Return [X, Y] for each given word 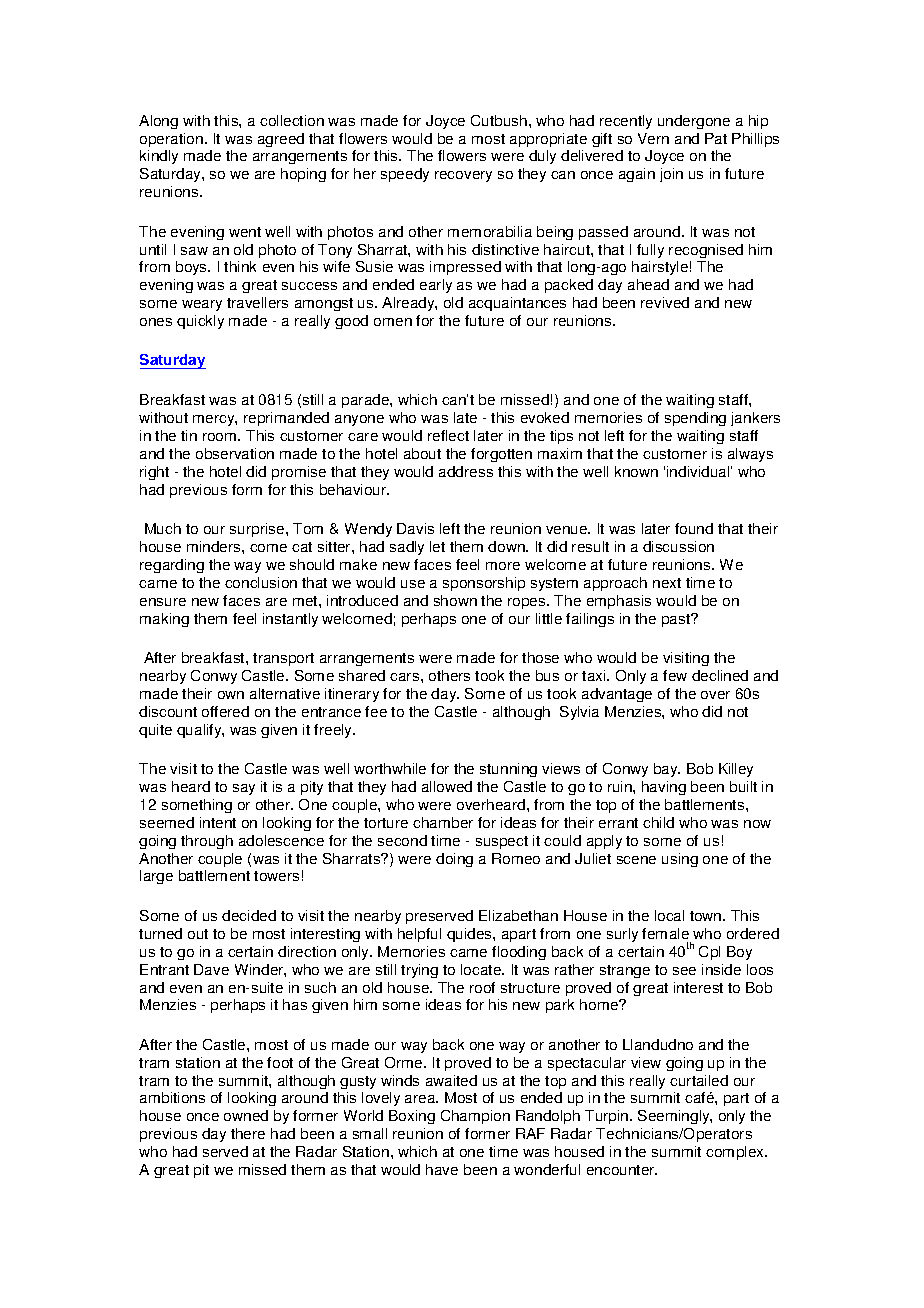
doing [454, 860]
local [669, 915]
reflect [448, 435]
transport [283, 659]
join [671, 175]
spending [695, 419]
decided [249, 915]
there [248, 1133]
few [675, 675]
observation [235, 453]
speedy [405, 175]
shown [455, 600]
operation [171, 140]
